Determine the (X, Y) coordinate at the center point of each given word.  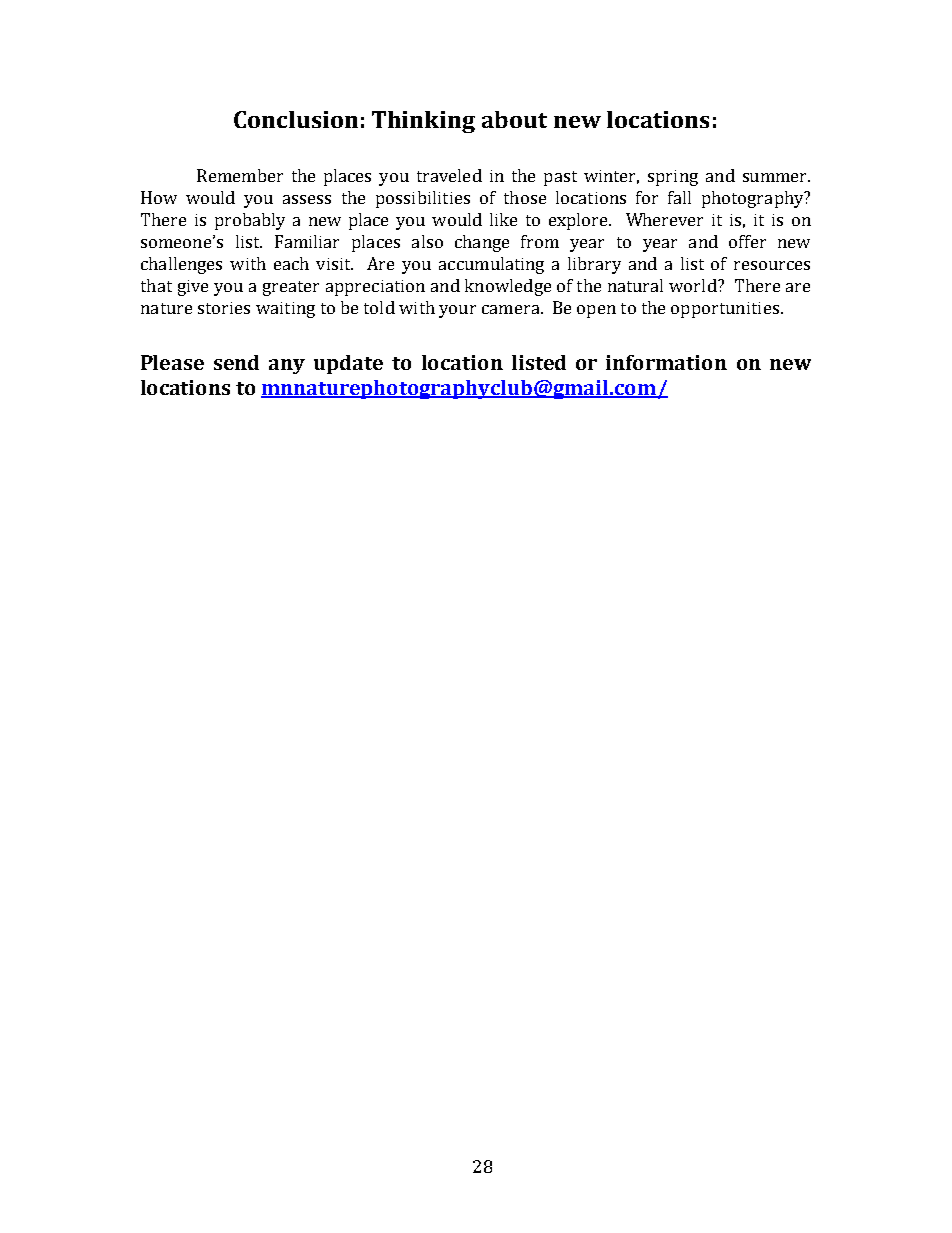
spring (673, 178)
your (457, 311)
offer (747, 241)
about (514, 119)
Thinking (423, 122)
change (482, 243)
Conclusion (296, 119)
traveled (449, 175)
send (236, 362)
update (348, 364)
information (666, 362)
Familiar (307, 241)
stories (224, 308)
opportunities (725, 310)
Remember (240, 175)
